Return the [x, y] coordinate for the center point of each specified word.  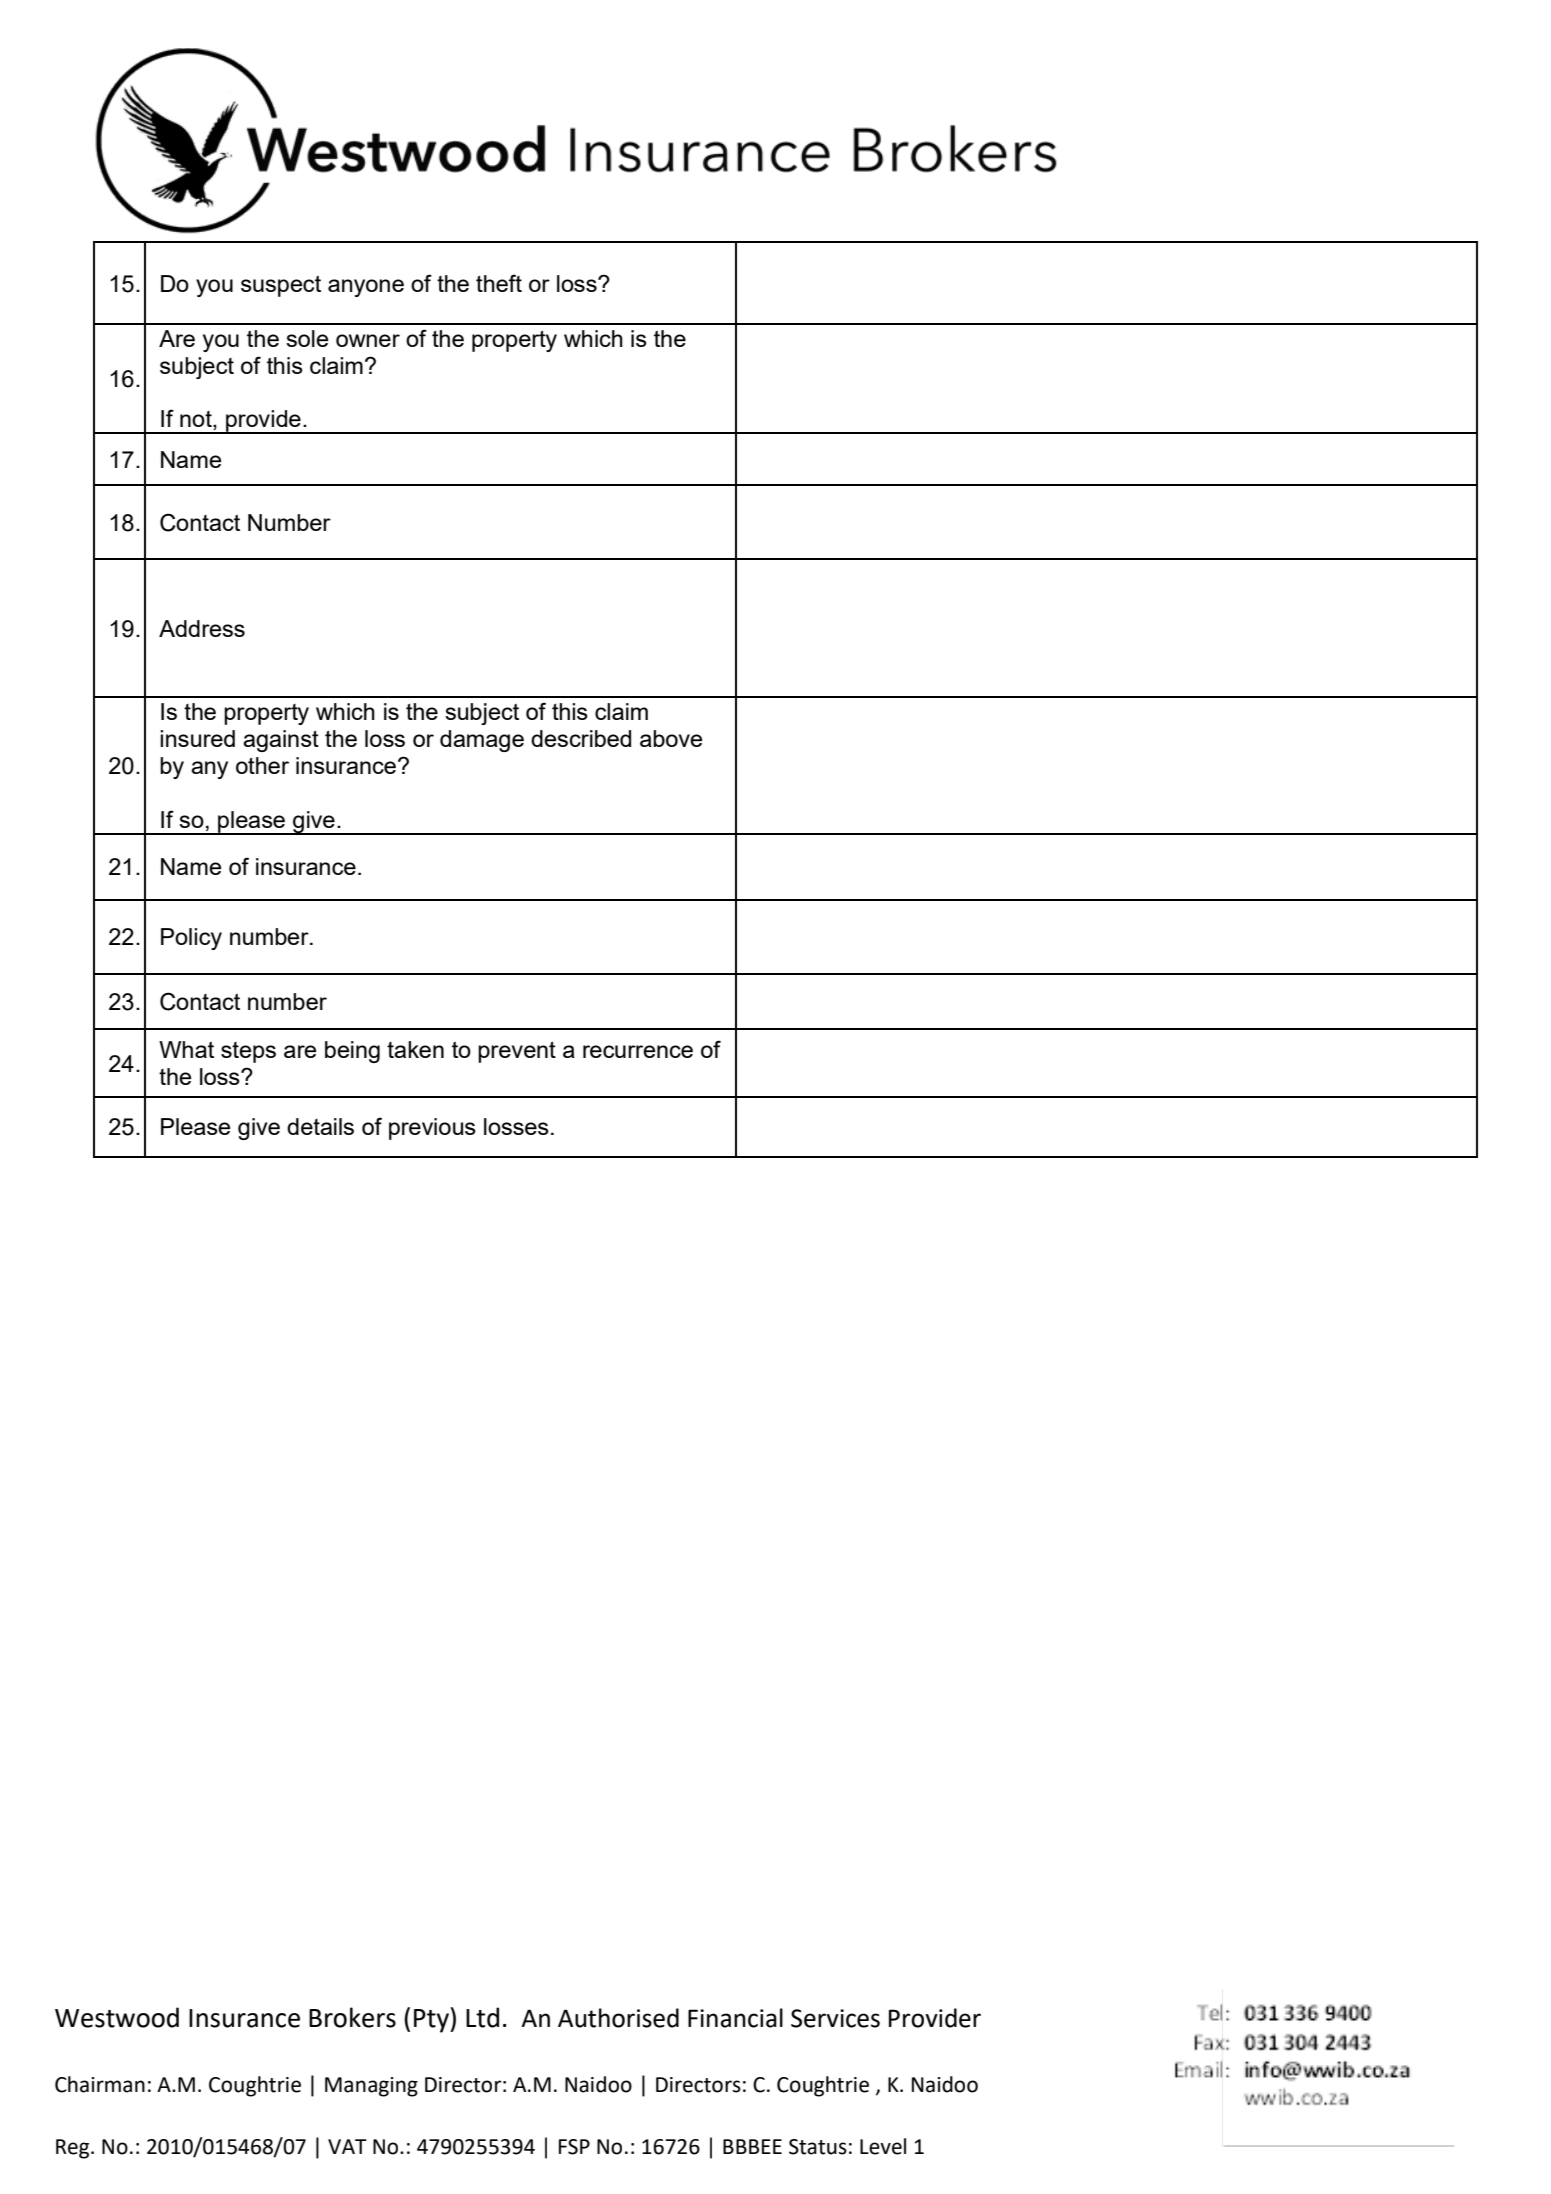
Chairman [100, 2084]
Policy [191, 939]
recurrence [638, 1051]
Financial [735, 2018]
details [320, 1126]
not [197, 420]
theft [499, 283]
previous [432, 1129]
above [671, 738]
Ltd [482, 2017]
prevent [517, 1052]
